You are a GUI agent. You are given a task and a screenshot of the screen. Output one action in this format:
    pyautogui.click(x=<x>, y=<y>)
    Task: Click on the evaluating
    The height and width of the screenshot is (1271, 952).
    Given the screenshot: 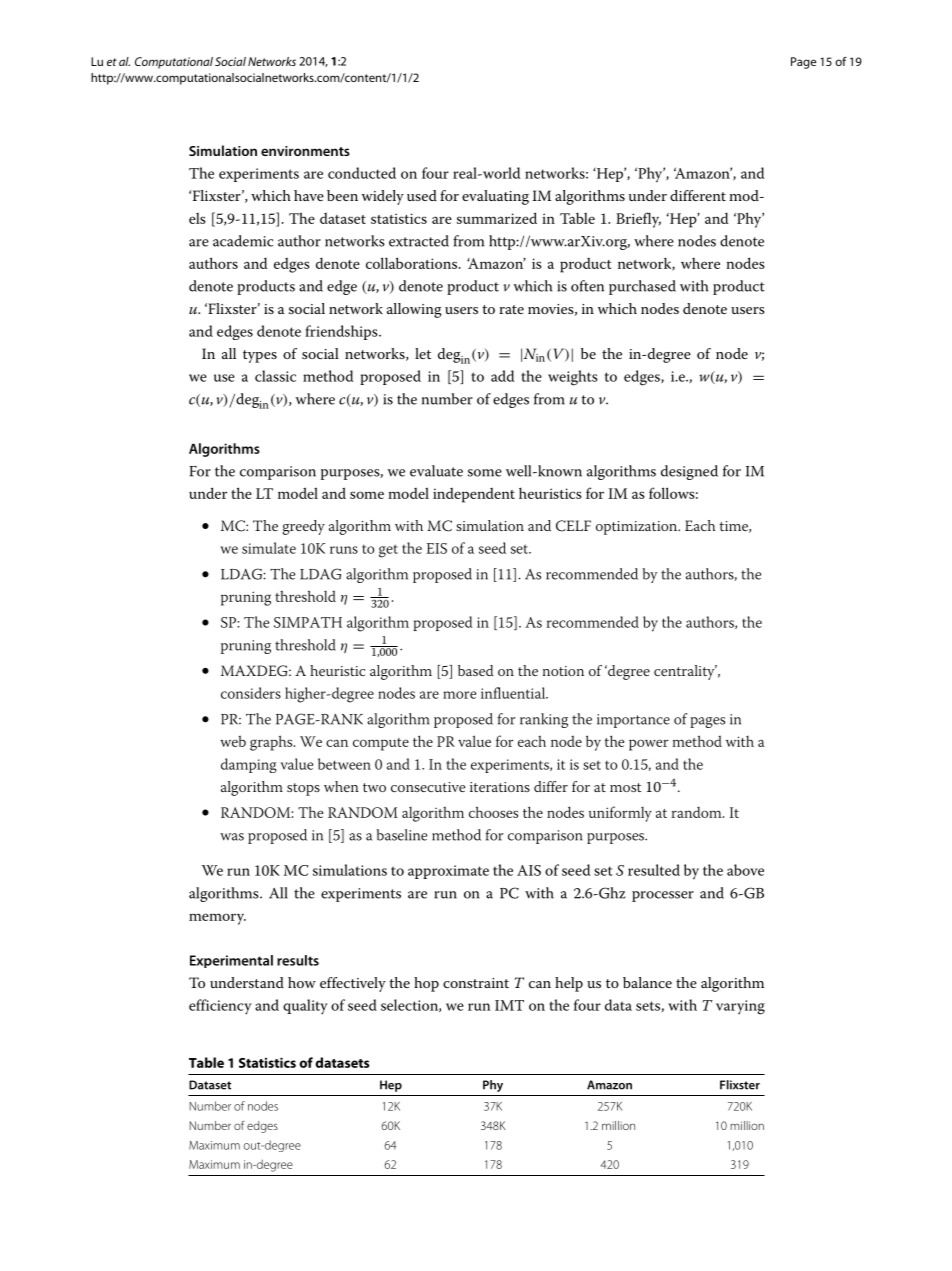 What is the action you would take?
    pyautogui.click(x=495, y=197)
